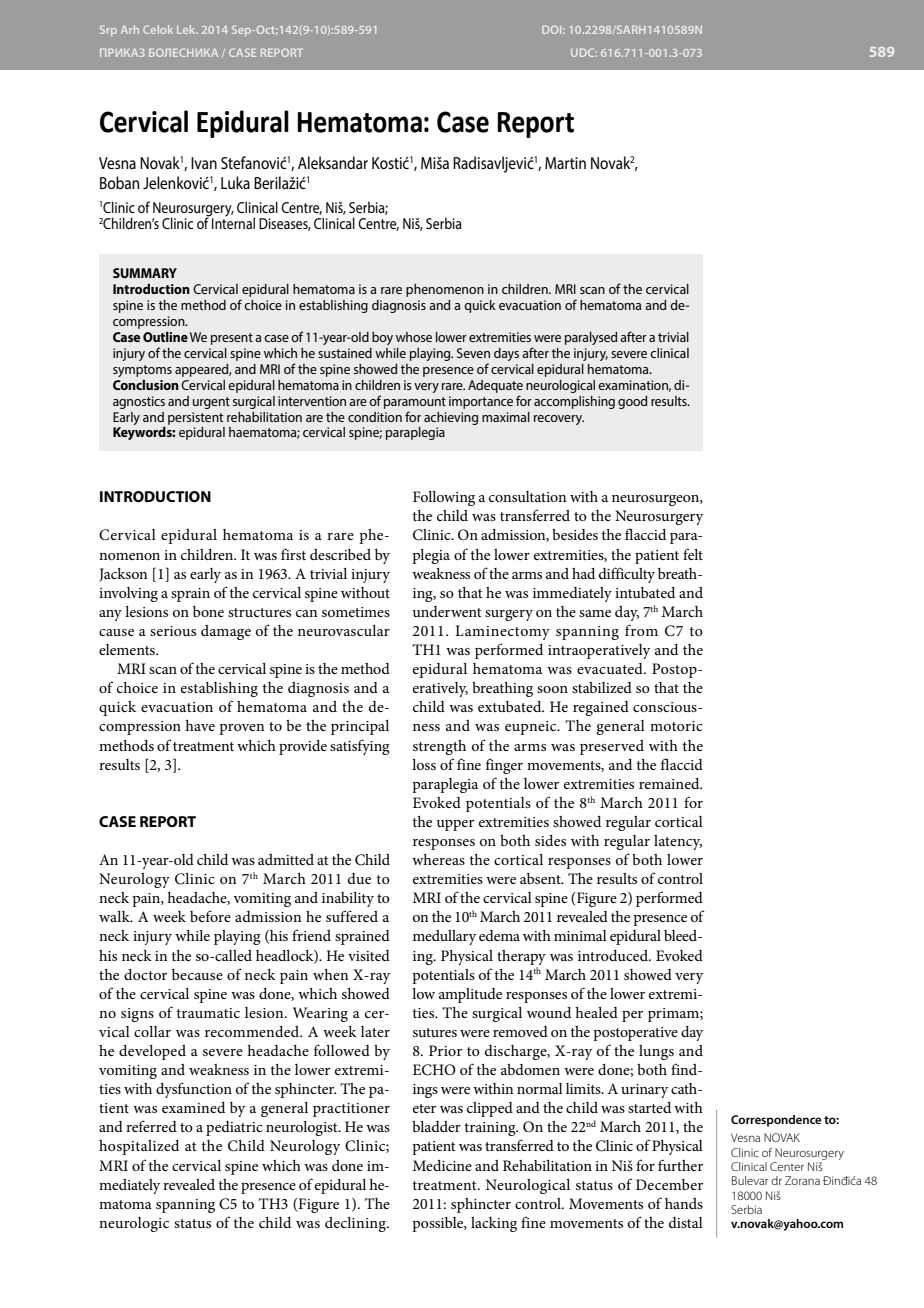 The height and width of the screenshot is (1308, 924). What do you see at coordinates (473, 353) in the screenshot?
I see `Seven` at bounding box center [473, 353].
